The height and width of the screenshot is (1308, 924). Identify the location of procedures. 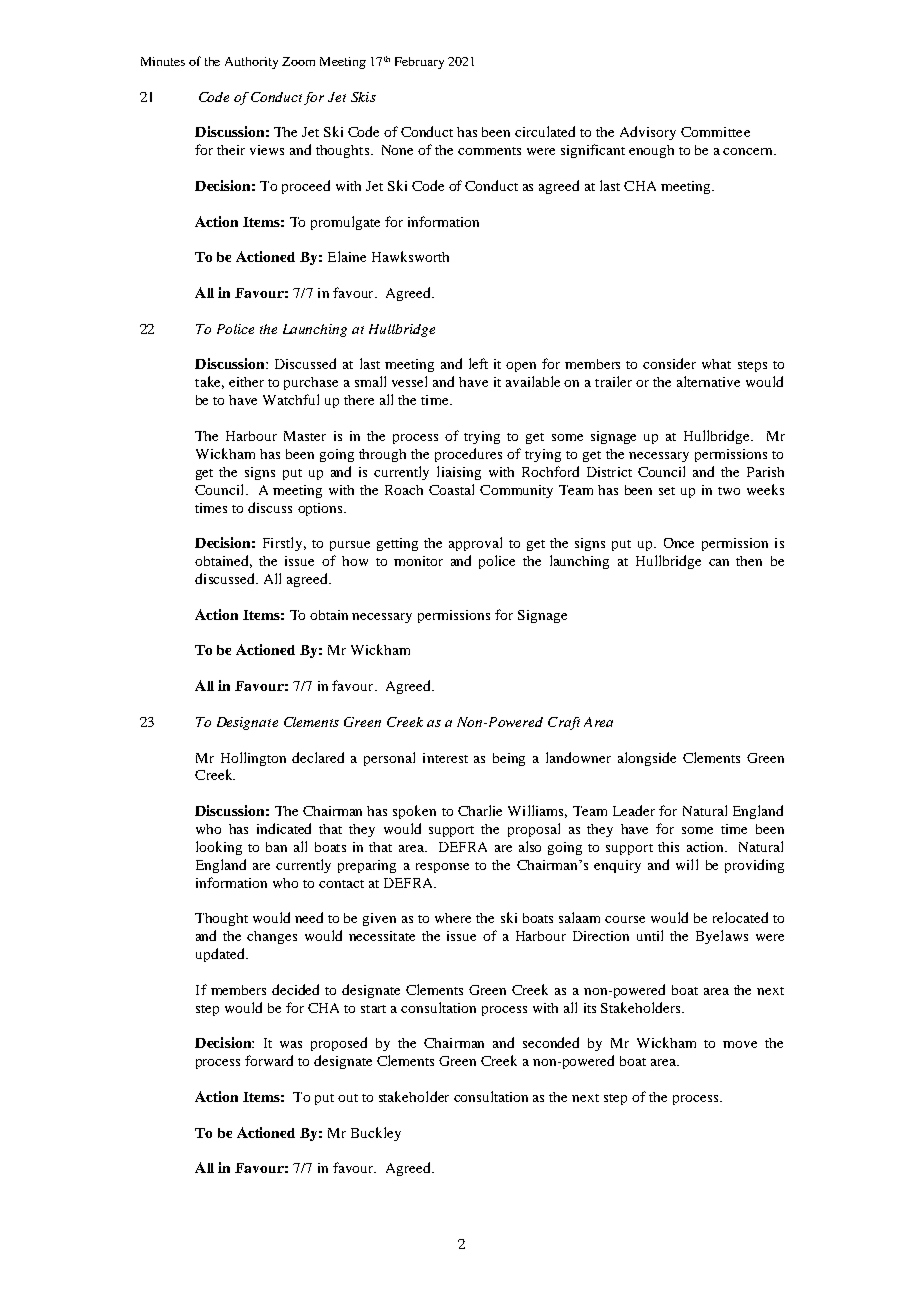
(468, 455).
